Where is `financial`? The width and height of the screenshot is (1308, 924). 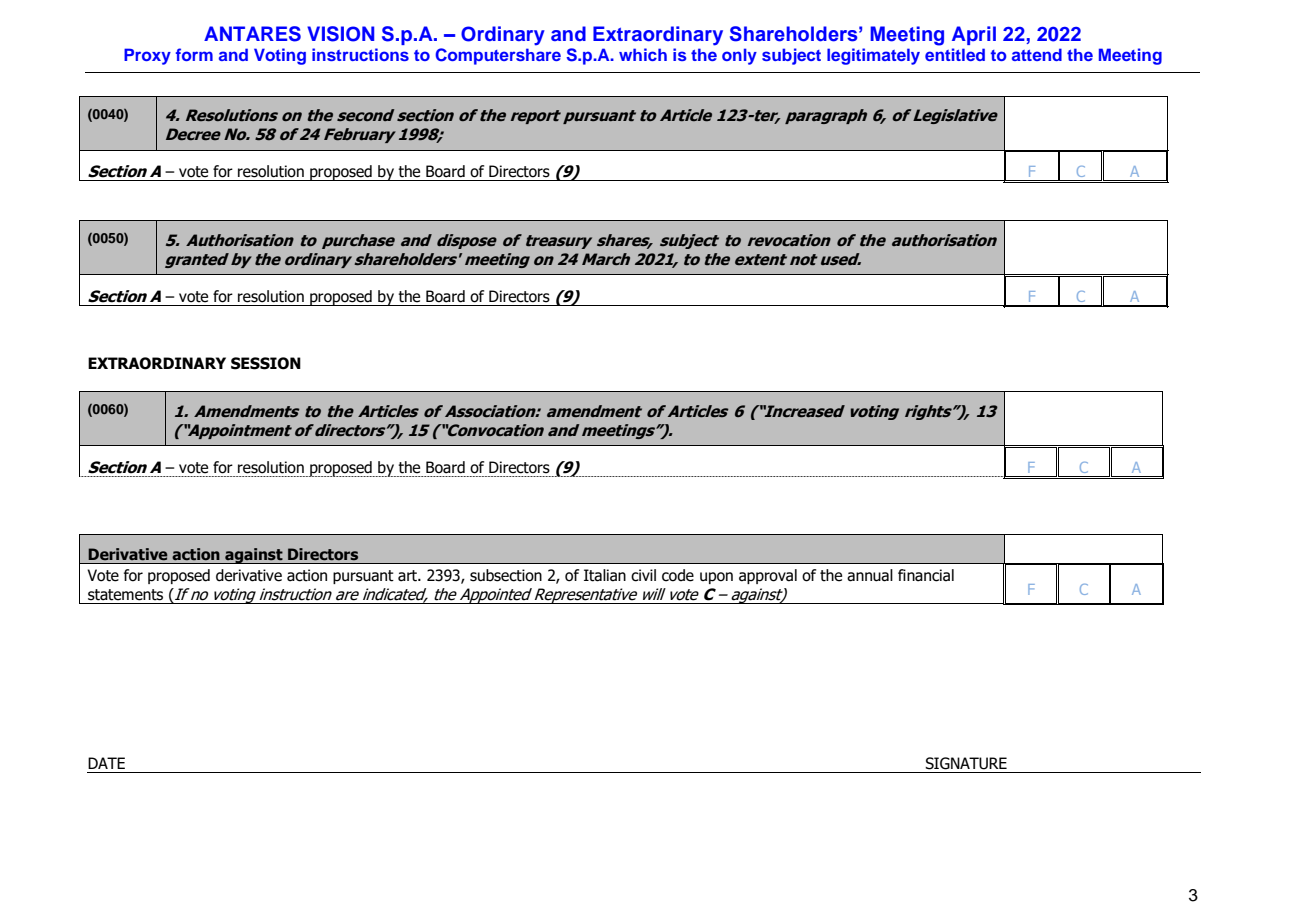
financial is located at coordinates (926, 575).
